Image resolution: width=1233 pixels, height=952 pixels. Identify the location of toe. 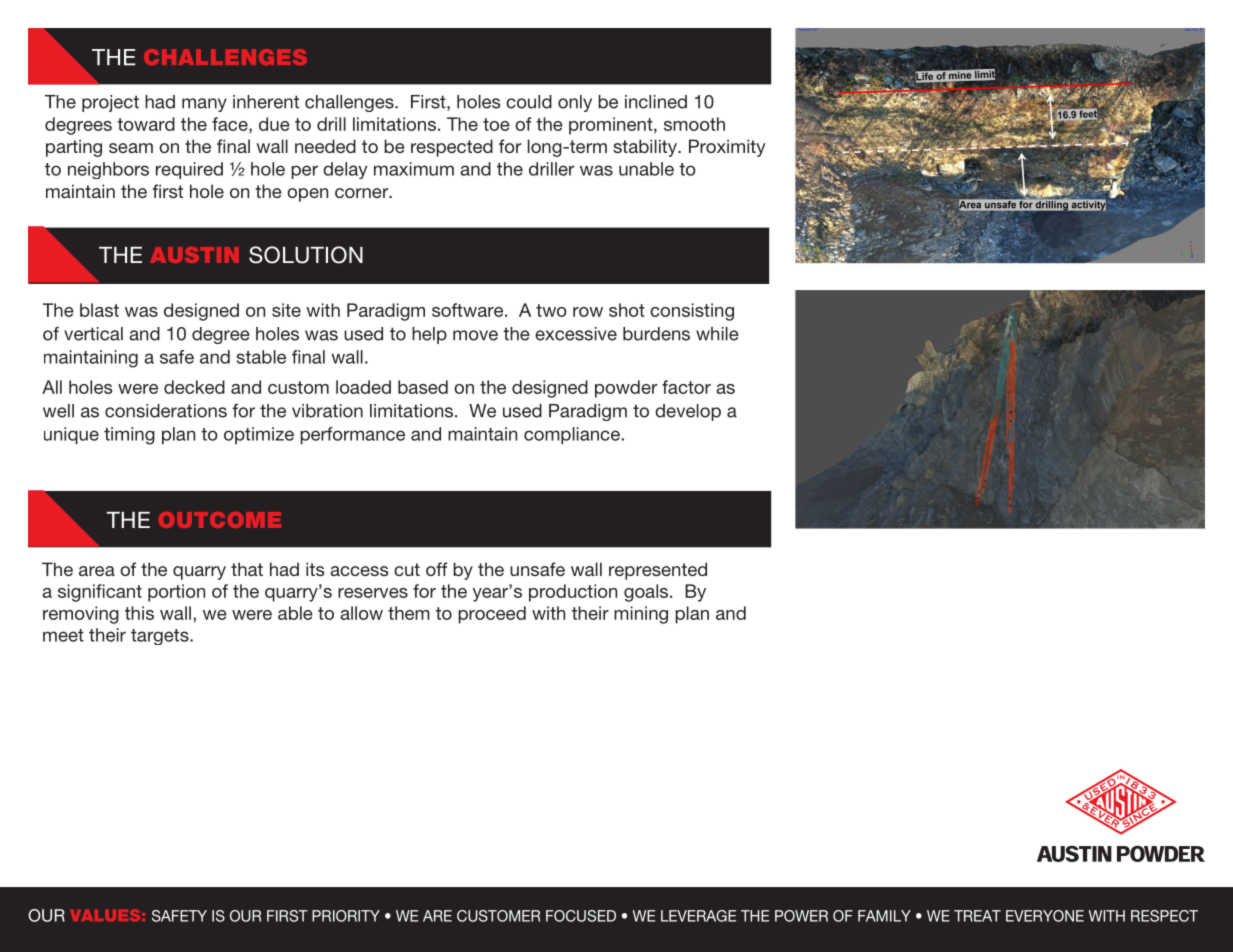
(496, 124).
